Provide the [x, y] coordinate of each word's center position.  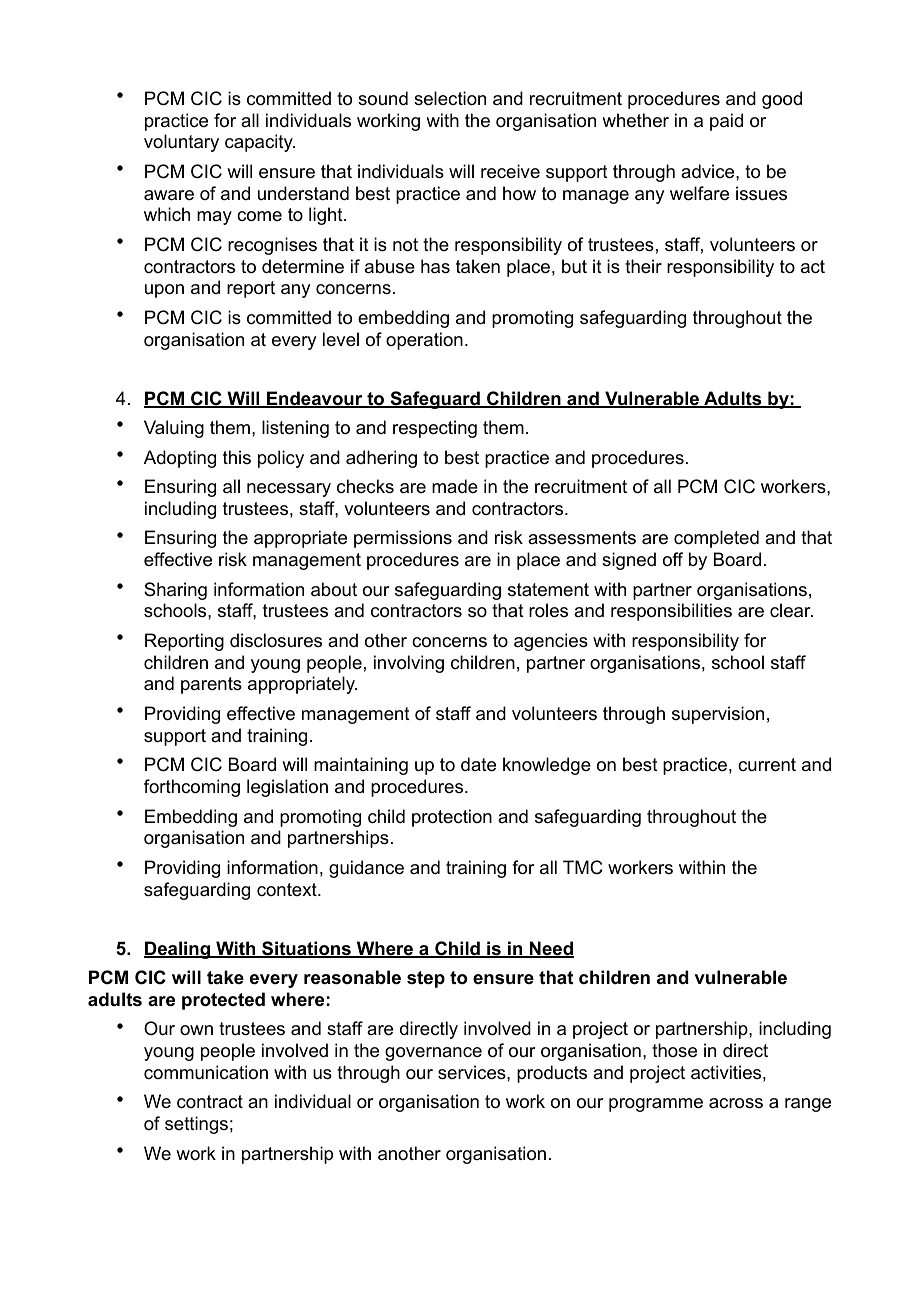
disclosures [276, 640]
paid [726, 122]
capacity [260, 143]
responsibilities [671, 612]
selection [450, 98]
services [473, 1072]
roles [548, 610]
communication [206, 1072]
